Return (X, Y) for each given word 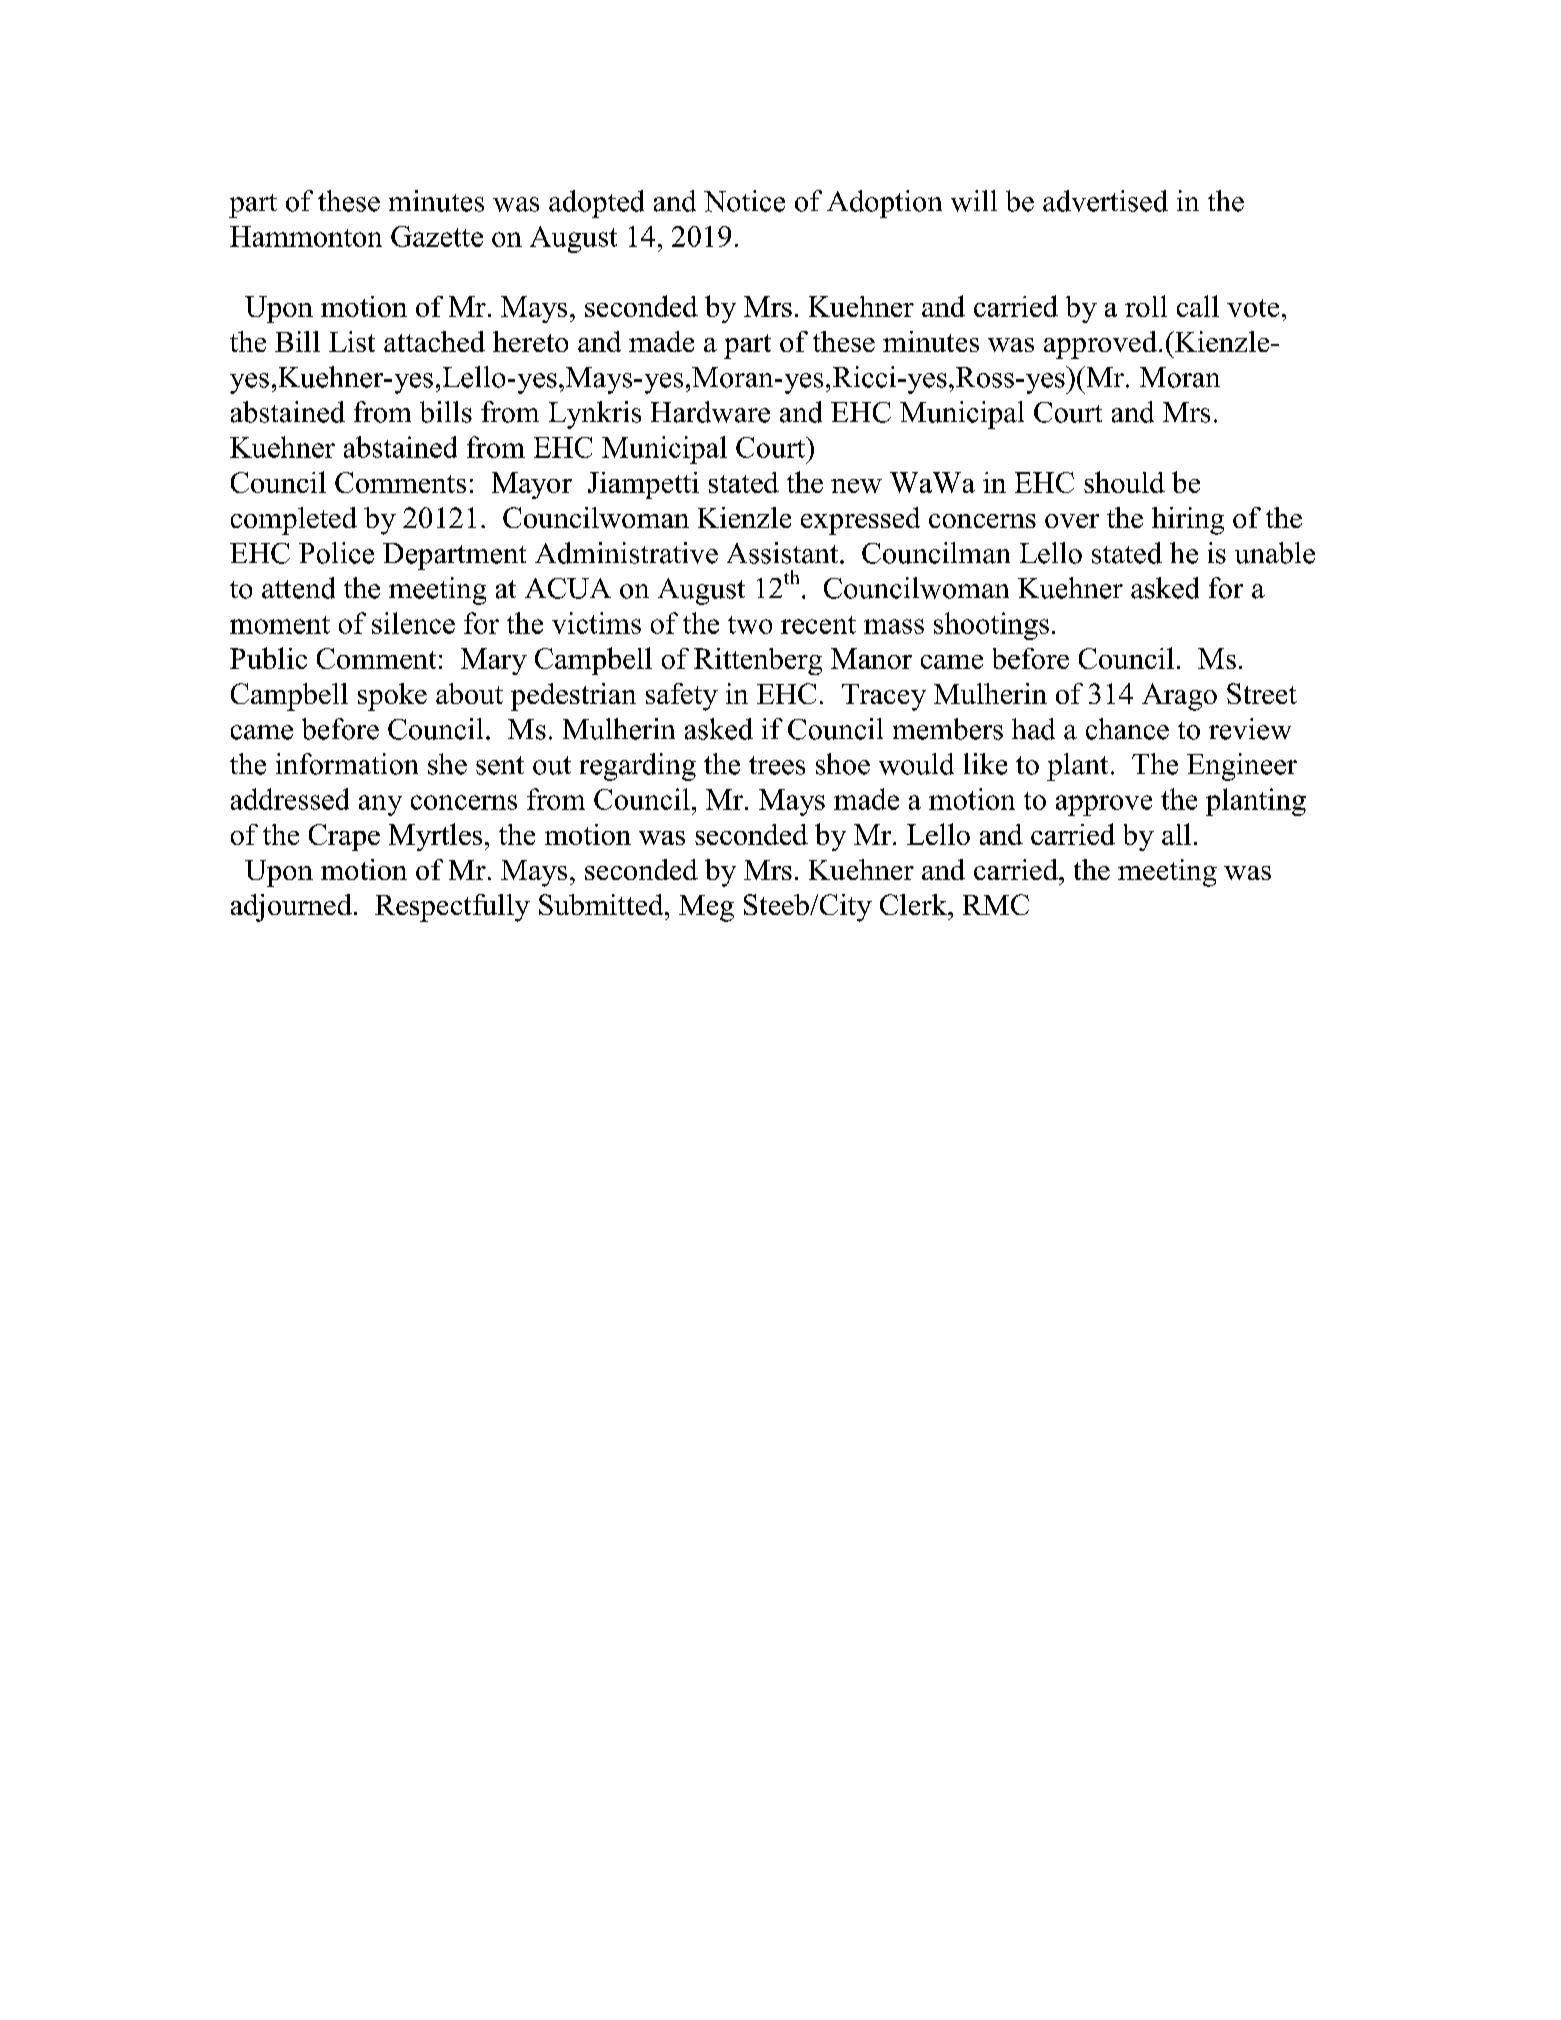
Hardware (710, 412)
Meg (706, 908)
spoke (392, 697)
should (1124, 482)
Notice (744, 201)
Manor (871, 658)
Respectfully (452, 908)
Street (1262, 693)
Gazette (437, 236)
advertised (1105, 201)
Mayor (532, 485)
